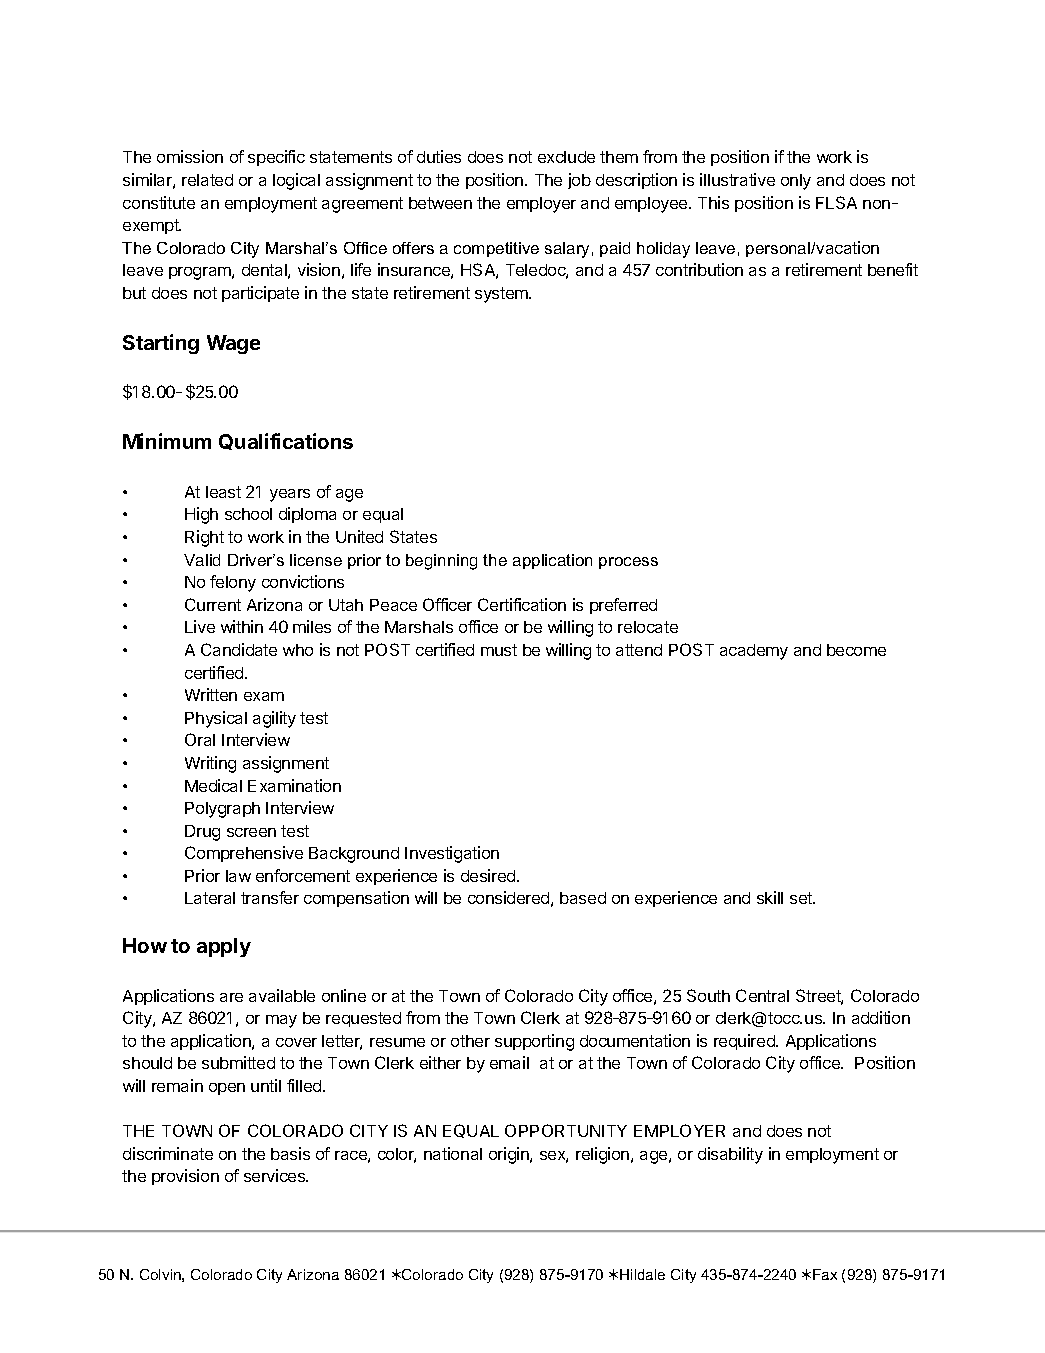 The height and width of the page is (1353, 1045). Describe the element at coordinates (579, 181) in the page. I see `job` at that location.
